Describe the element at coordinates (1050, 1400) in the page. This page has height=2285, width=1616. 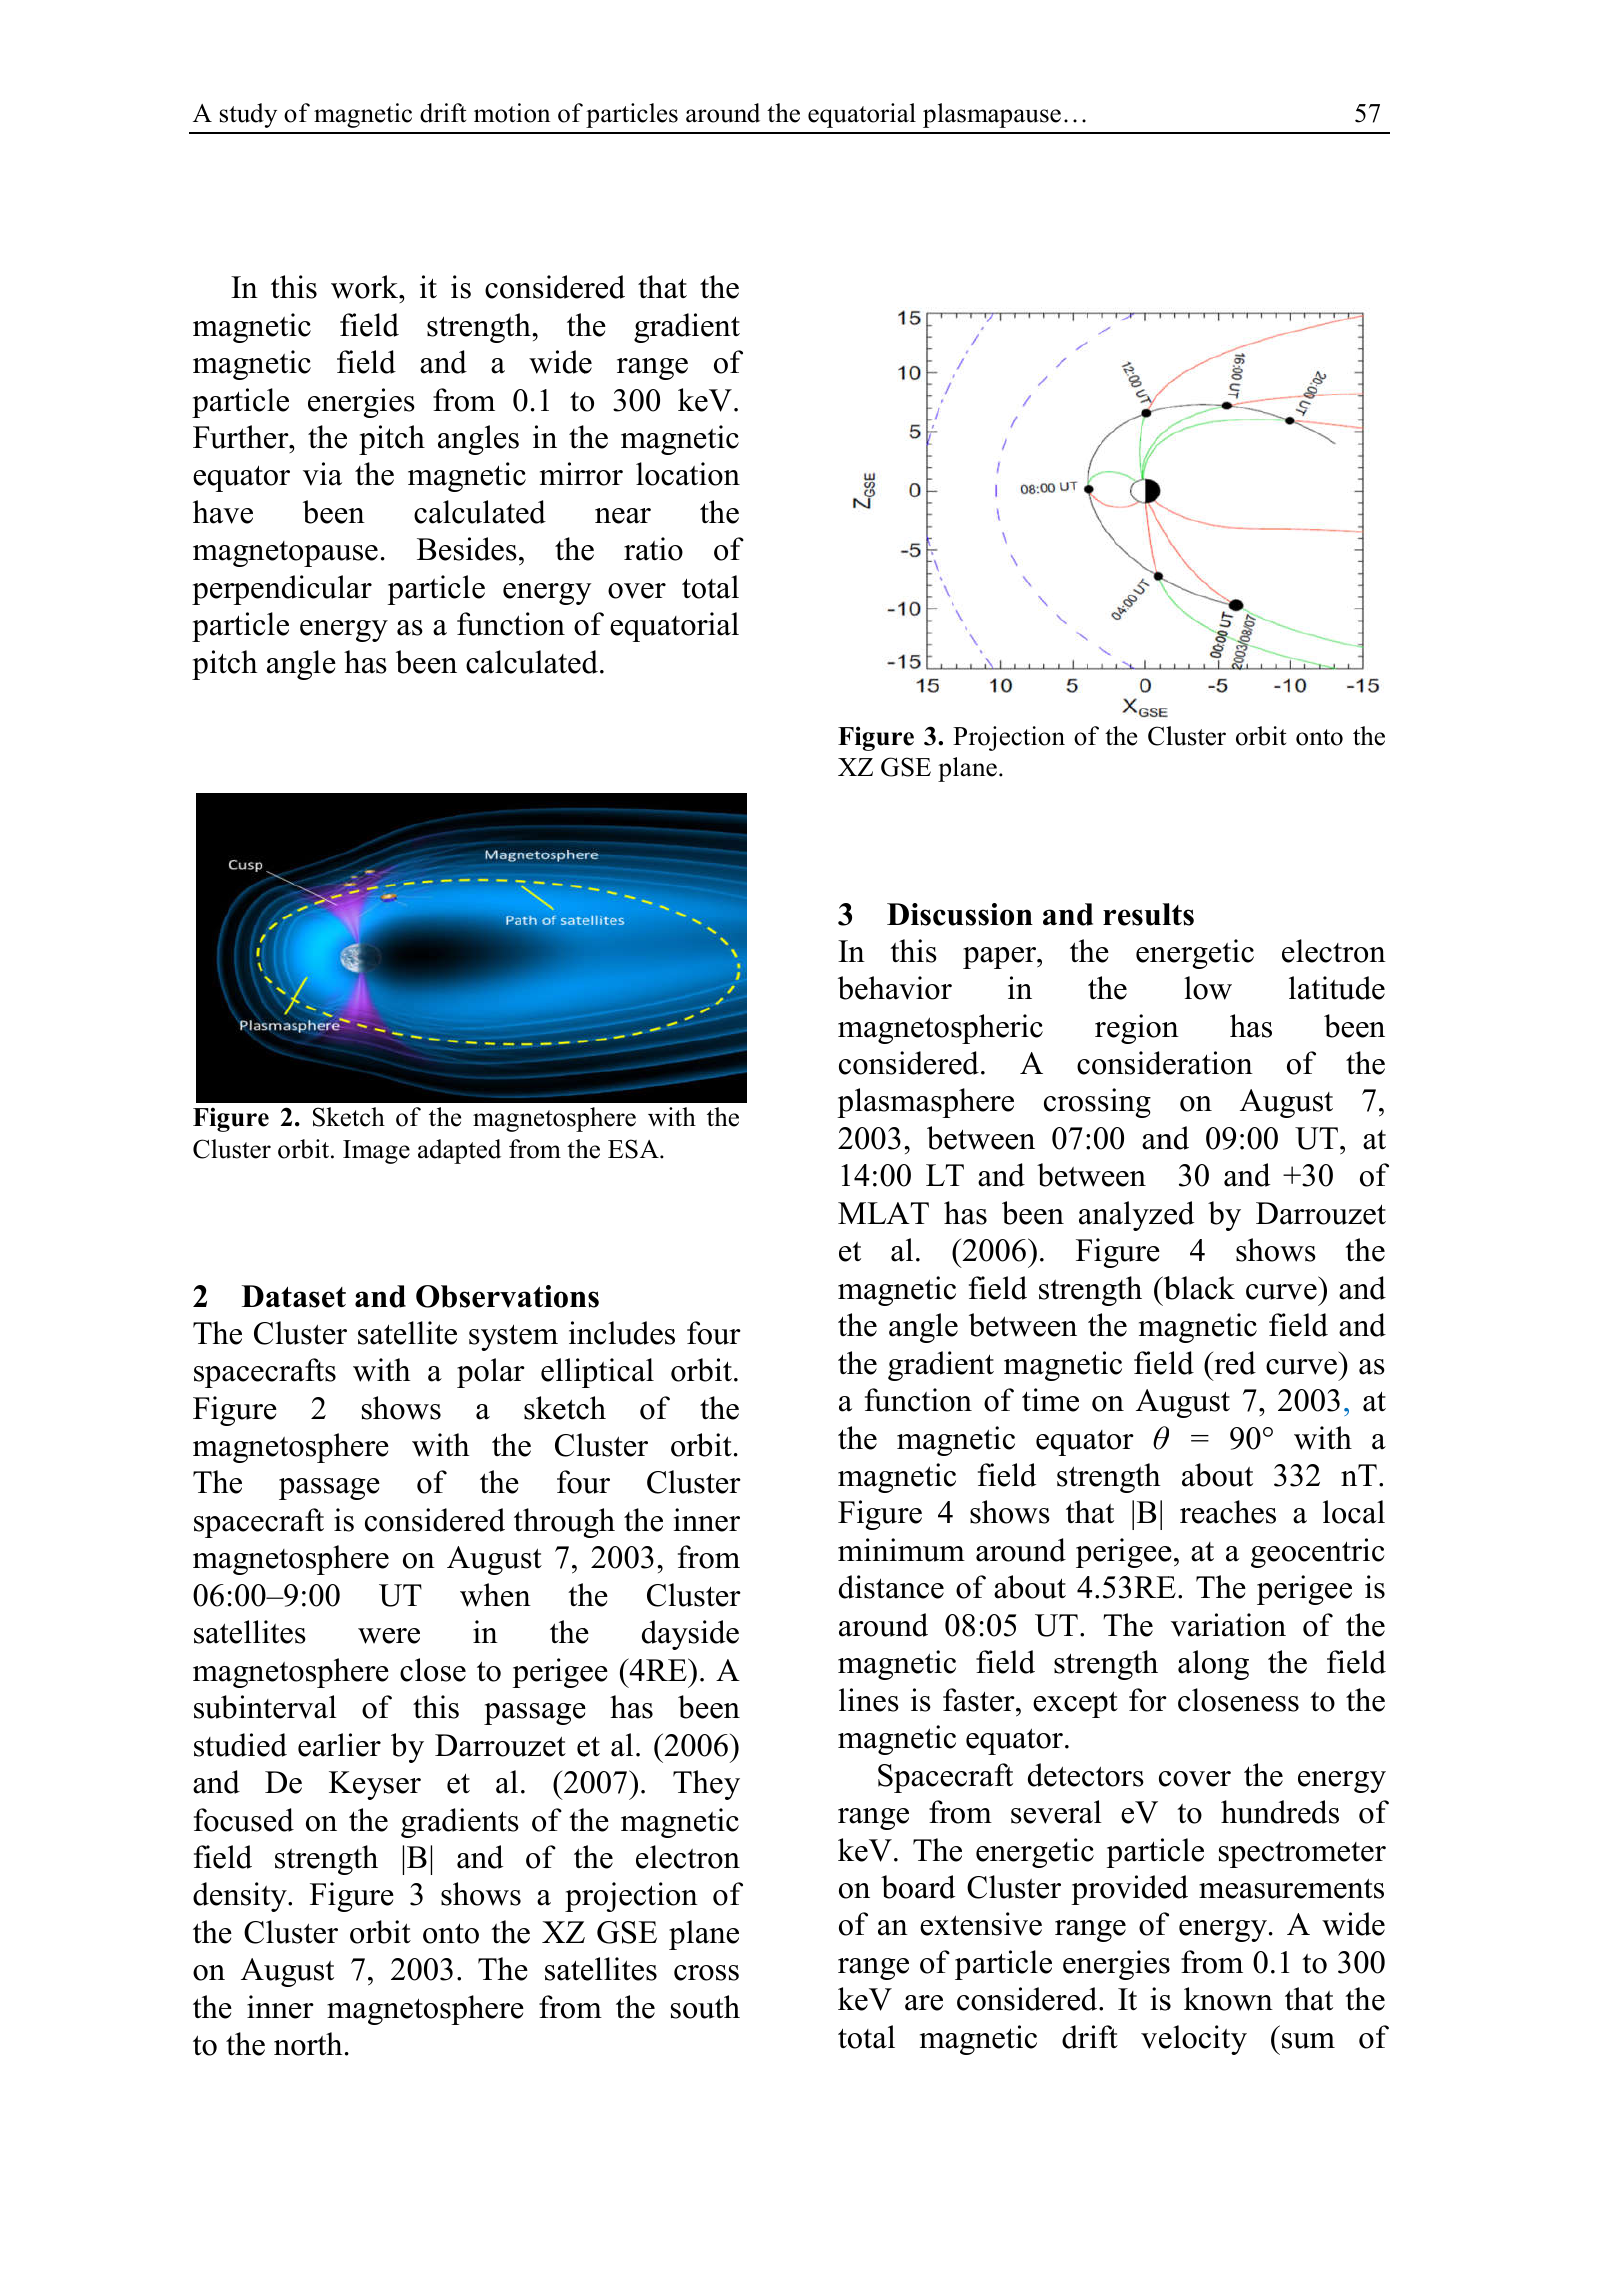
I see `time` at that location.
